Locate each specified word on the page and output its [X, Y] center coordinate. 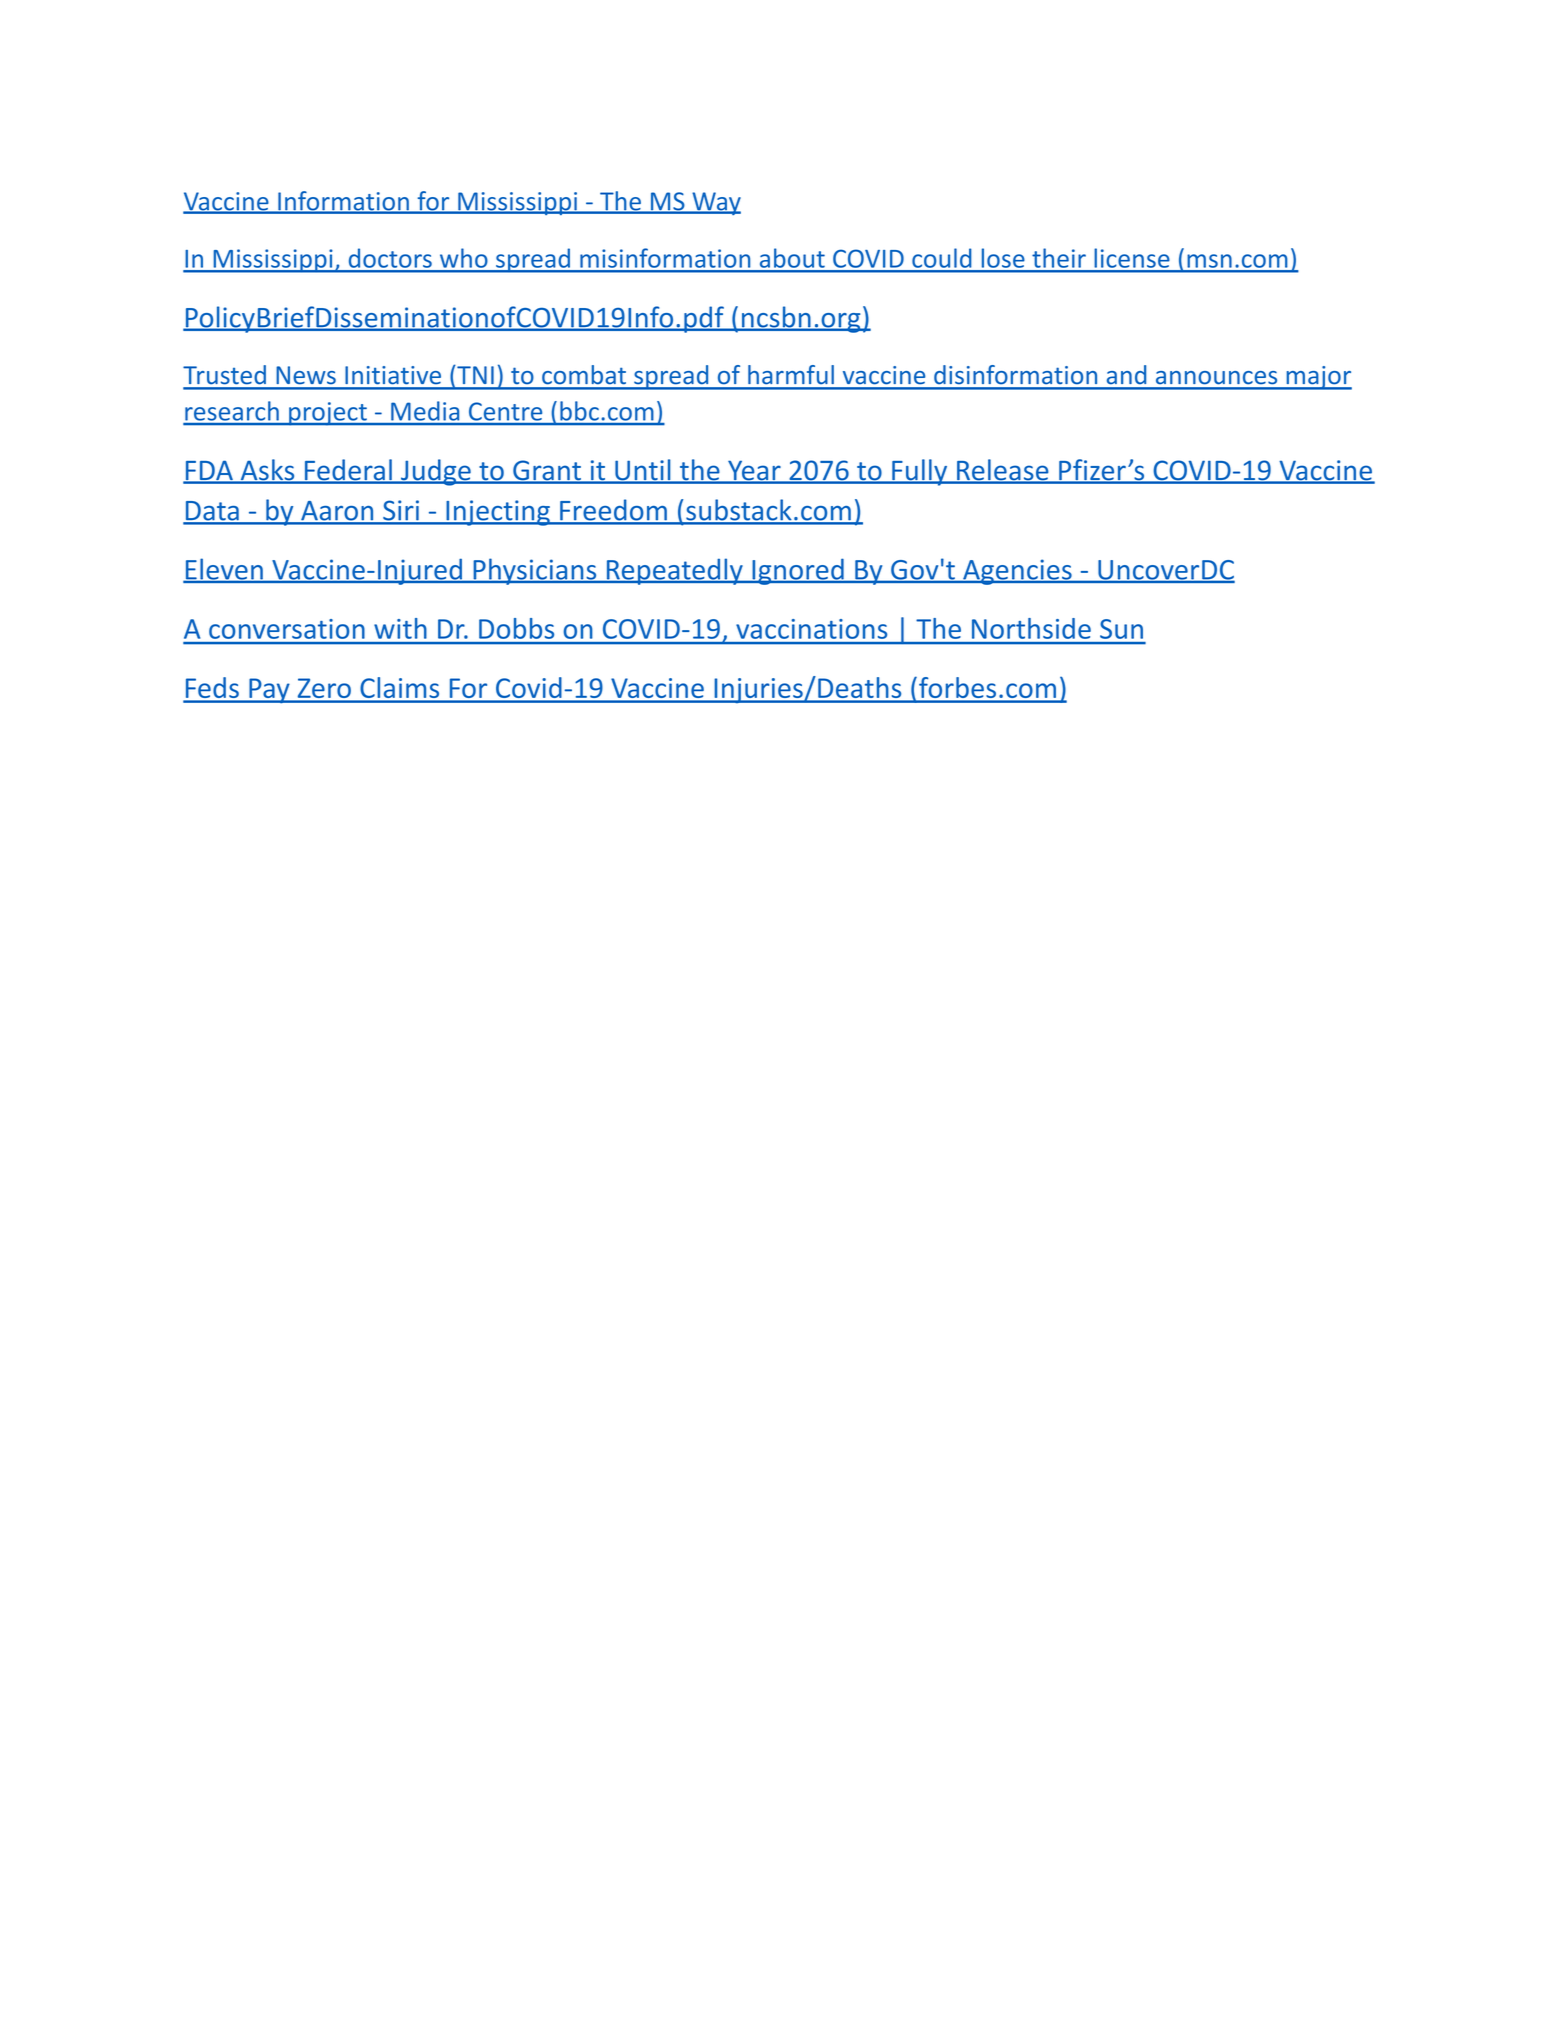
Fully [920, 472]
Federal [348, 471]
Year [754, 471]
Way [715, 203]
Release [1003, 471]
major [1318, 378]
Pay [269, 691]
